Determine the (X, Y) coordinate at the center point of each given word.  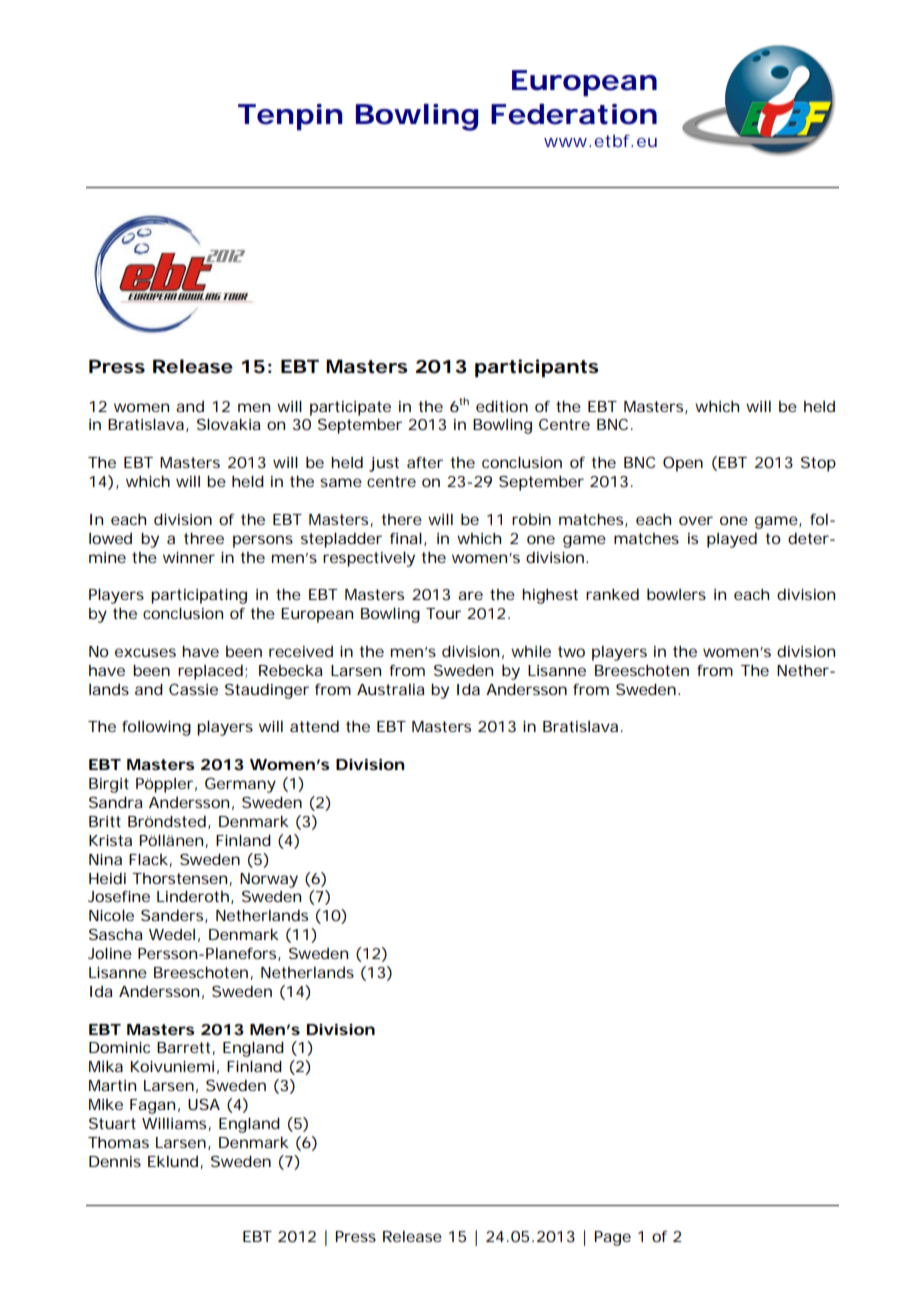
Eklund (173, 1161)
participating (199, 596)
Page (612, 1238)
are (470, 595)
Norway (269, 880)
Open (683, 464)
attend (314, 726)
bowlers (676, 594)
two (571, 651)
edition (502, 406)
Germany (240, 785)
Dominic (119, 1047)
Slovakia (229, 424)
